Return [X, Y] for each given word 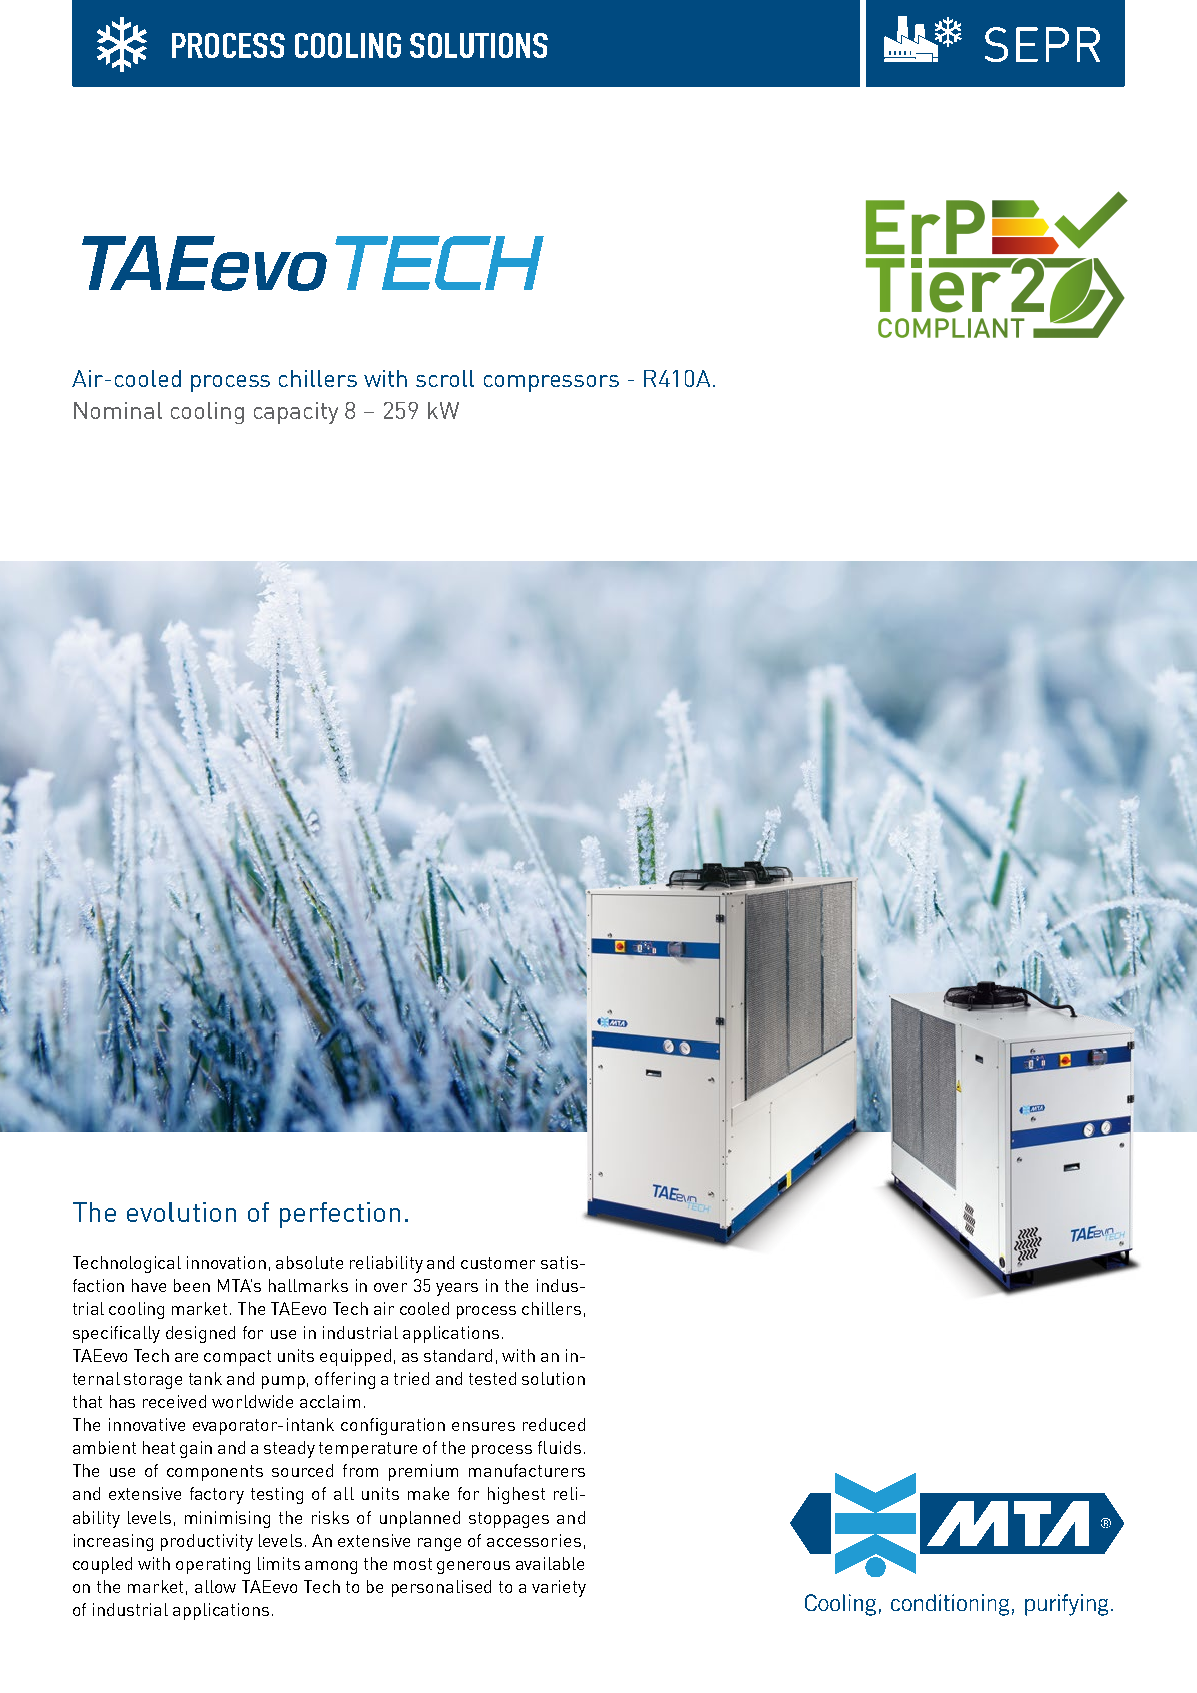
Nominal [118, 410]
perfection [340, 1215]
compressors [551, 383]
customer [498, 1263]
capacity [296, 413]
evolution [181, 1212]
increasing [113, 1542]
